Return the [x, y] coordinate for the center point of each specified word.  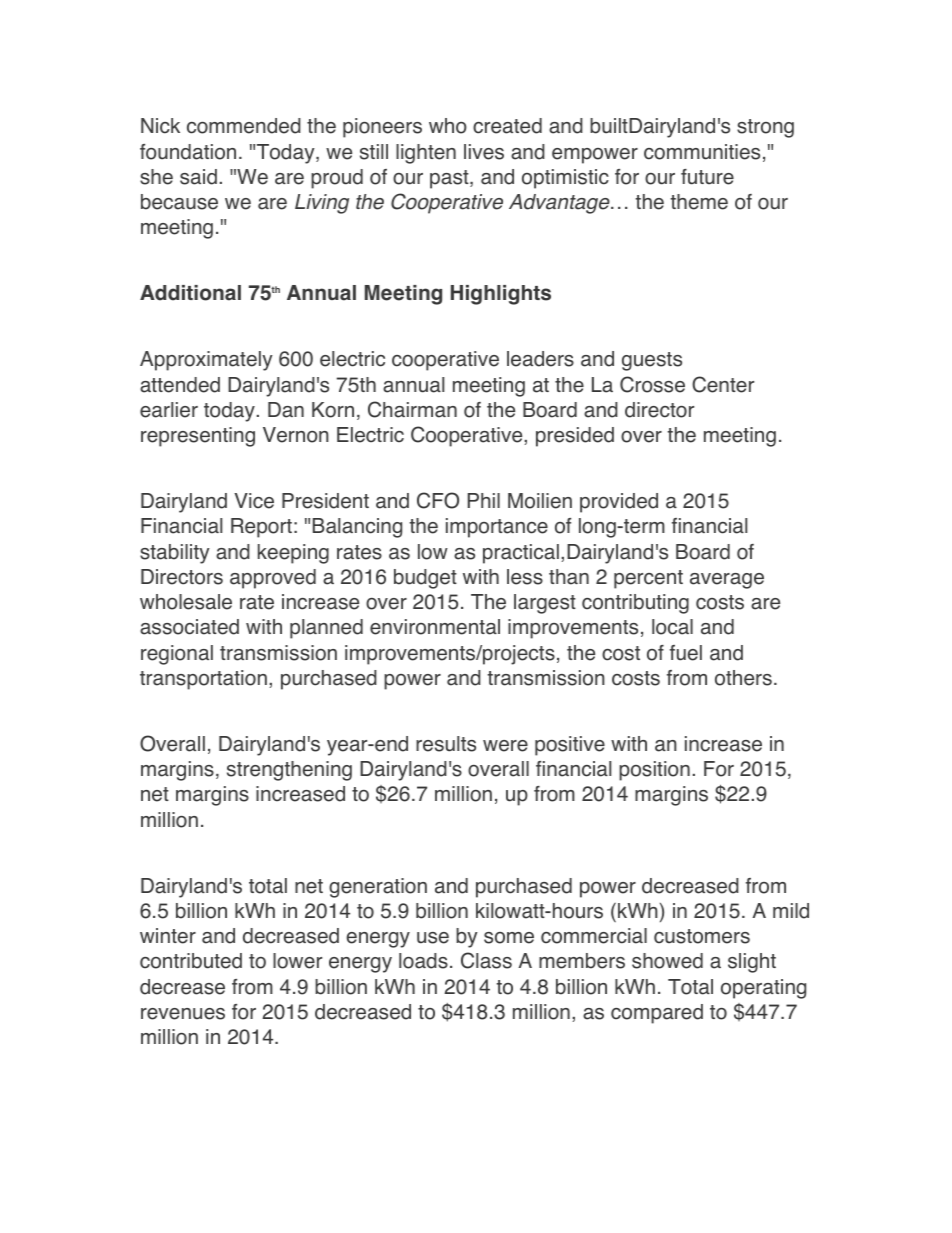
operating [763, 989]
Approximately [206, 361]
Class [486, 960]
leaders [540, 359]
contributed [191, 961]
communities [702, 152]
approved [273, 579]
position [654, 771]
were [505, 746]
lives [484, 152]
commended [244, 126]
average [727, 581]
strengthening [289, 771]
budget [425, 579]
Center [723, 384]
